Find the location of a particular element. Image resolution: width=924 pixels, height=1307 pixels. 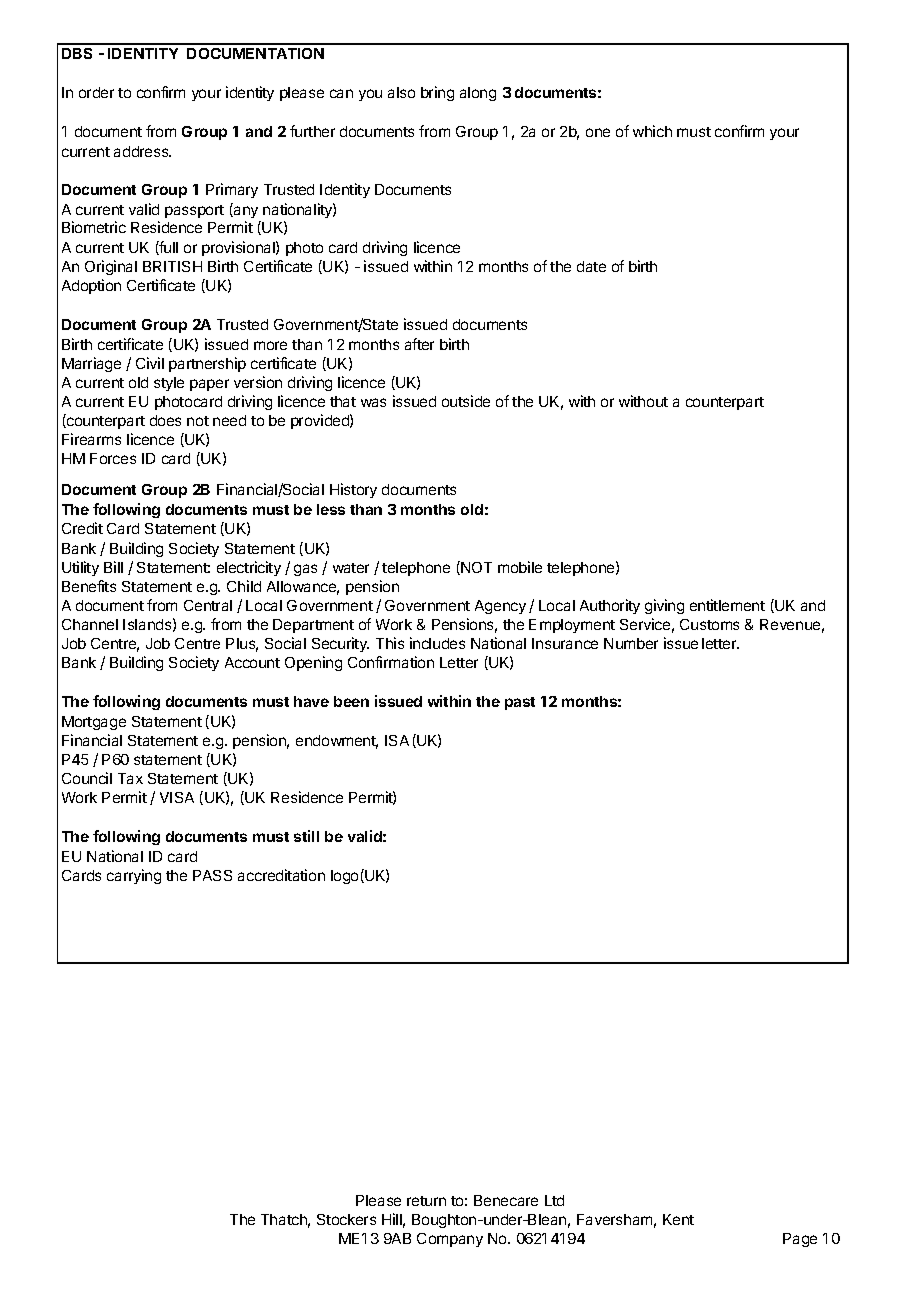

return is located at coordinates (426, 1201).
